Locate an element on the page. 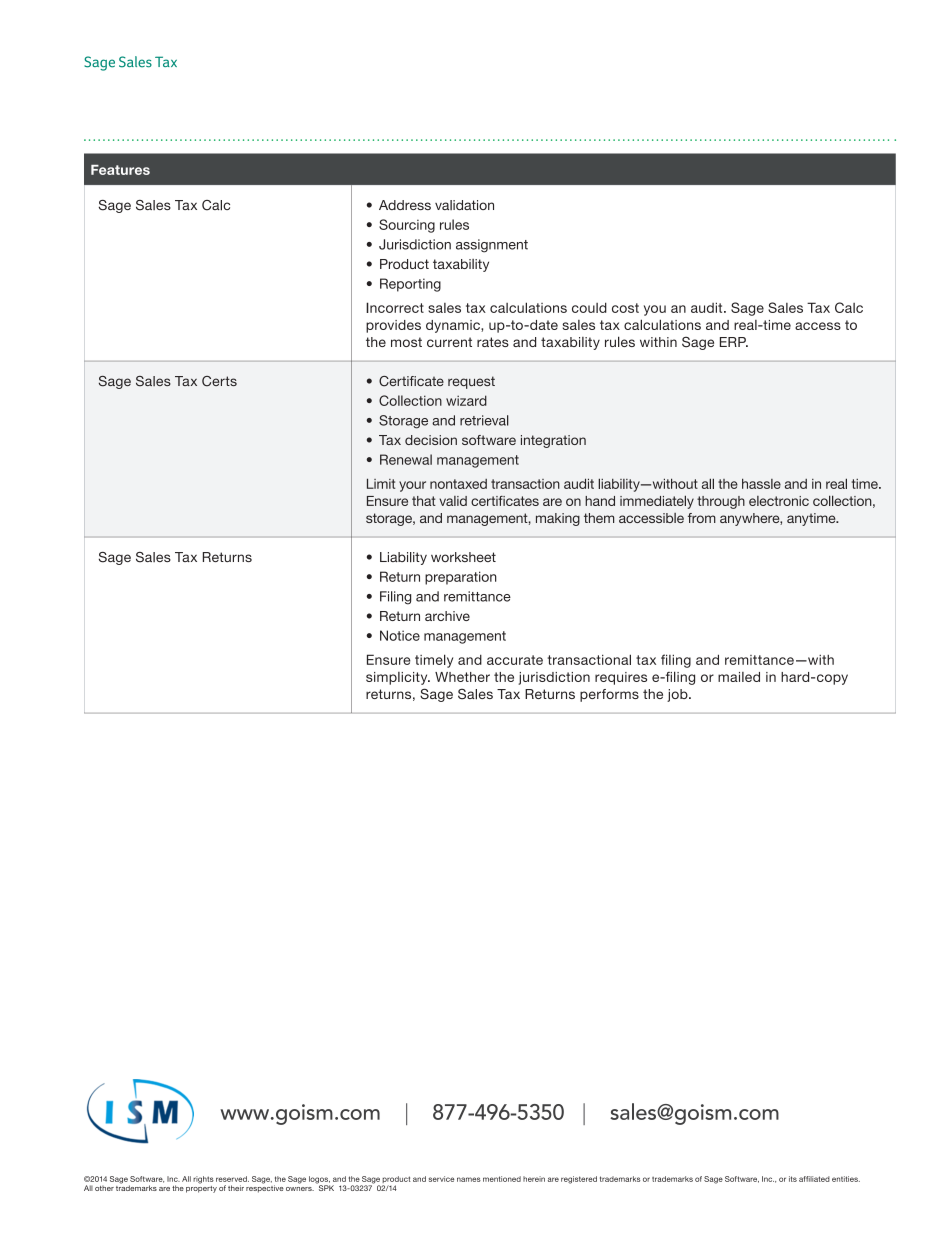 The width and height of the page is (952, 1233). rights is located at coordinates (203, 1180).
